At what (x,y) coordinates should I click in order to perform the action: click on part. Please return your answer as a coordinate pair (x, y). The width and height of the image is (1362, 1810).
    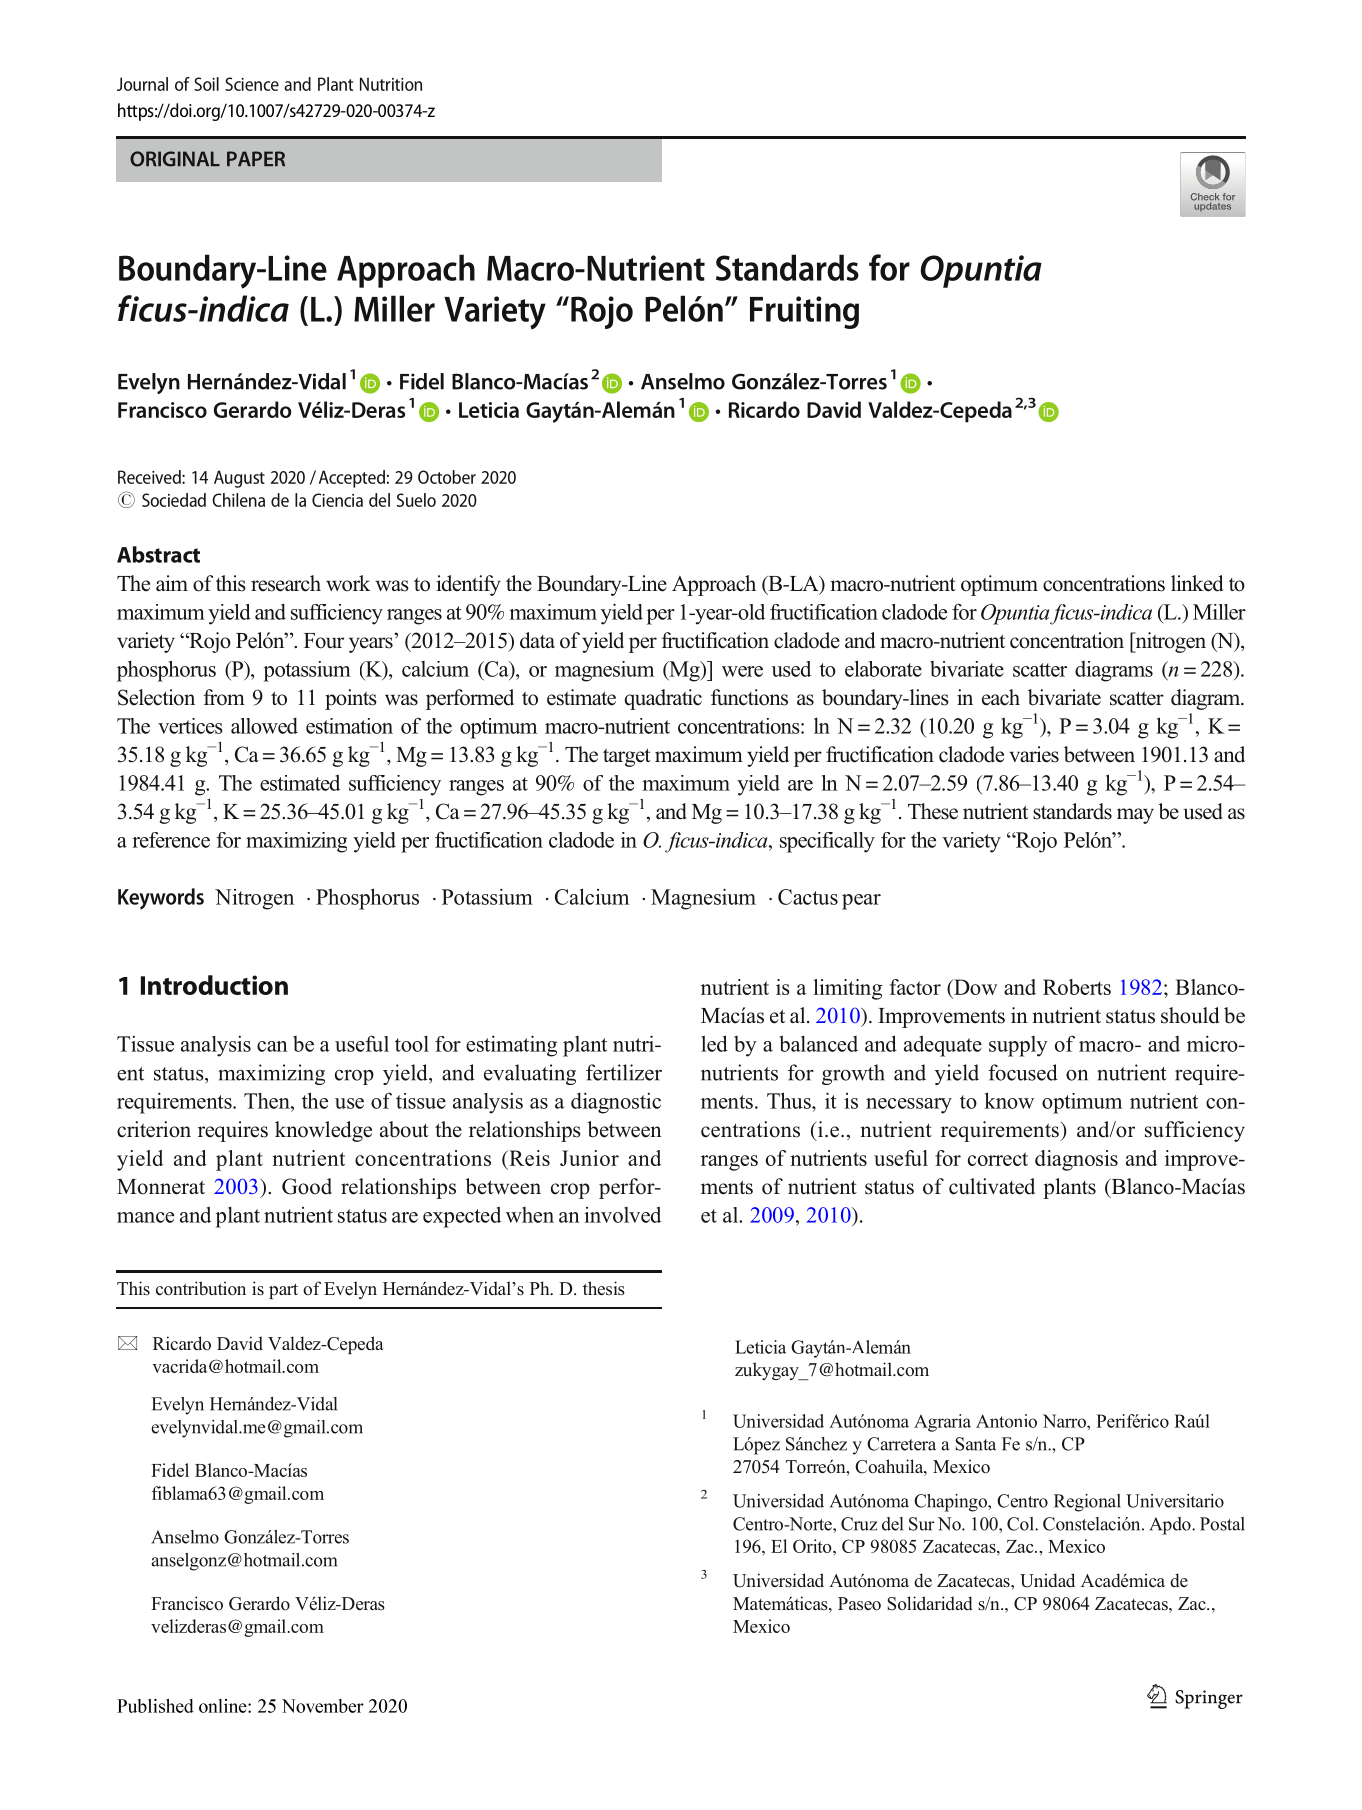
    Looking at the image, I should click on (283, 1291).
